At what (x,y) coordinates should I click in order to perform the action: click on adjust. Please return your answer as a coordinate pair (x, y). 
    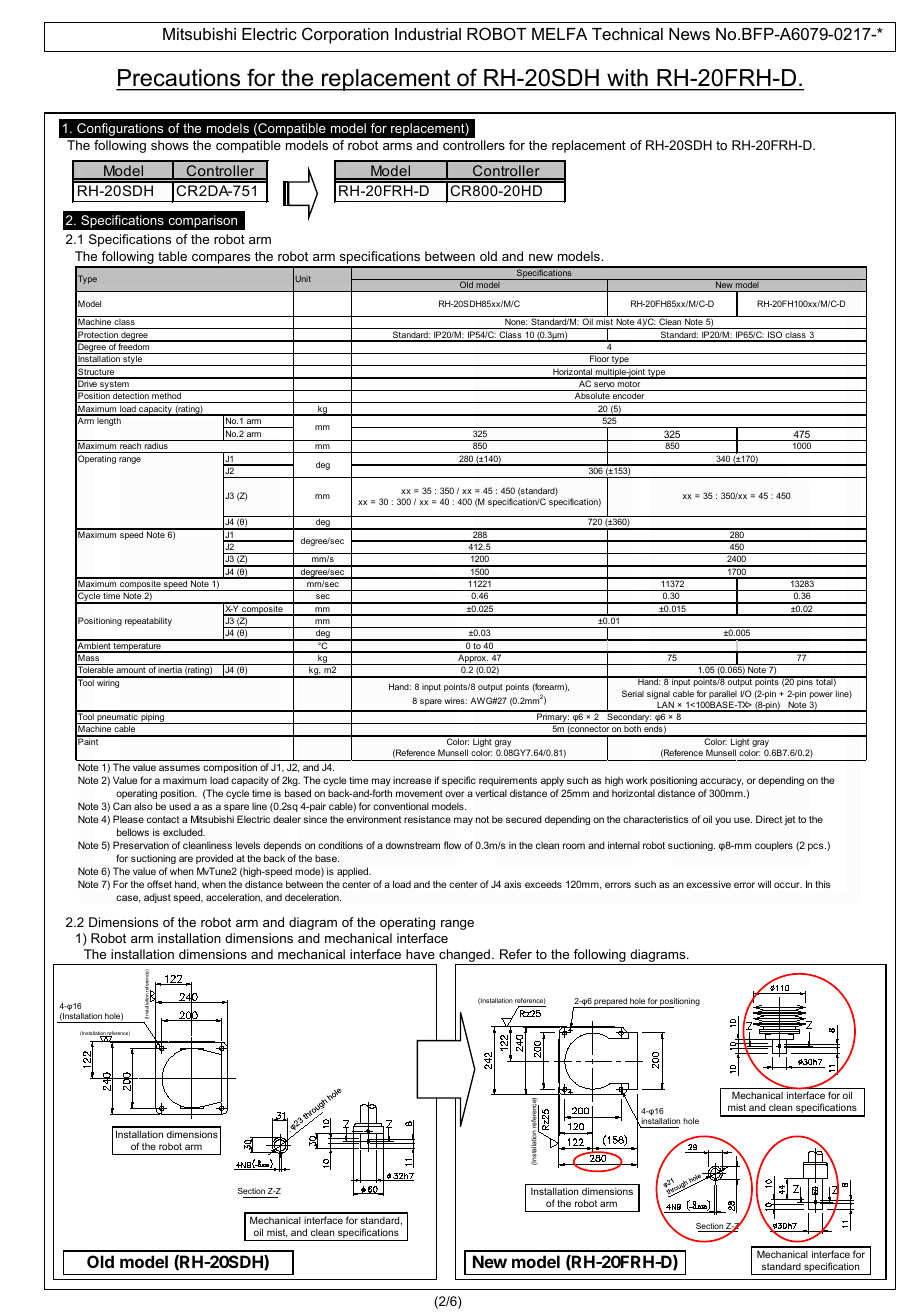
    Looking at the image, I should click on (157, 898).
